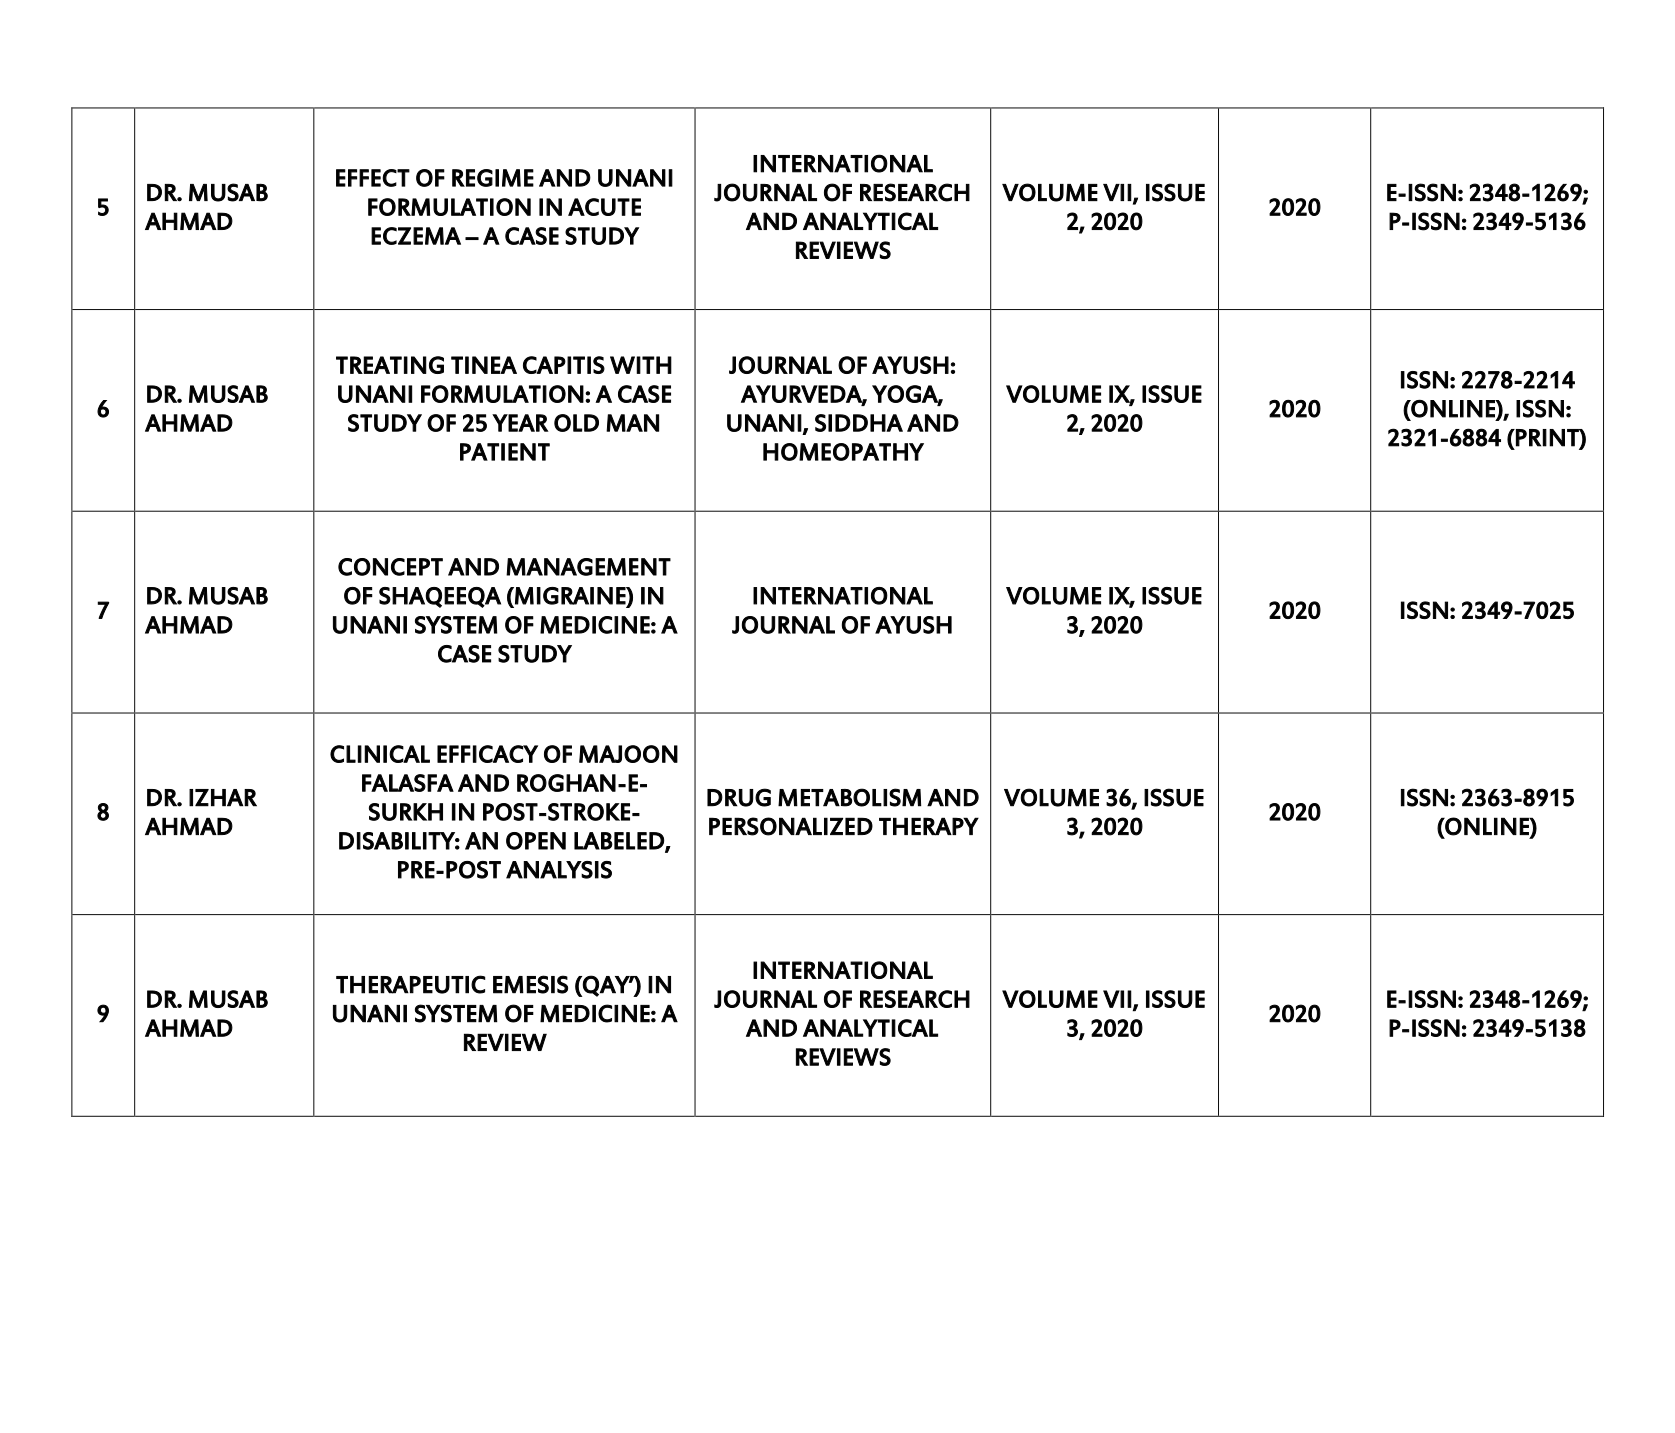 The height and width of the screenshot is (1433, 1675). I want to click on EFFICACY, so click(487, 754).
